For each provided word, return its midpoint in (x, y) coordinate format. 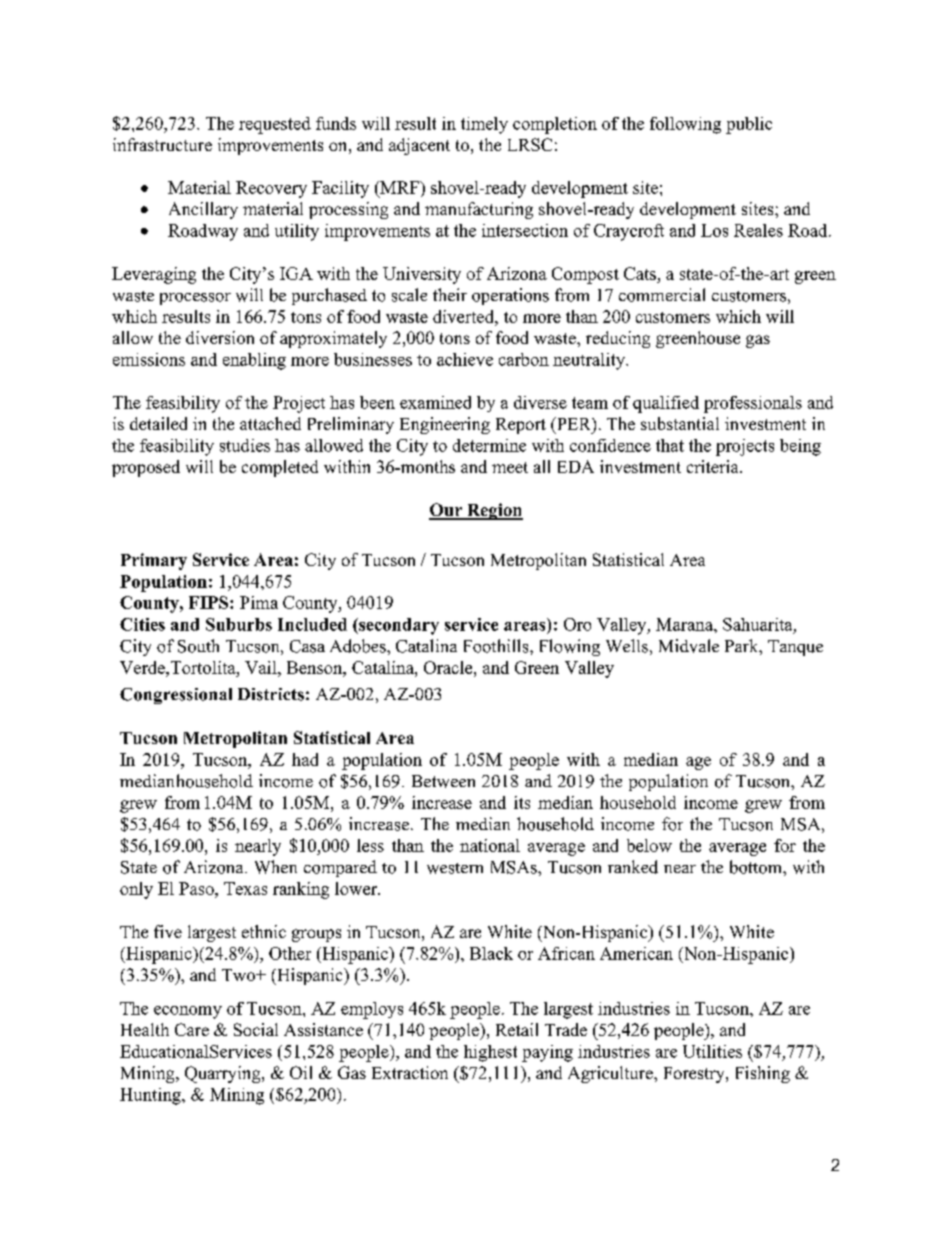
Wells (627, 646)
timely (484, 125)
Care (192, 1029)
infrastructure (162, 144)
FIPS (210, 602)
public (749, 125)
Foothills (497, 646)
